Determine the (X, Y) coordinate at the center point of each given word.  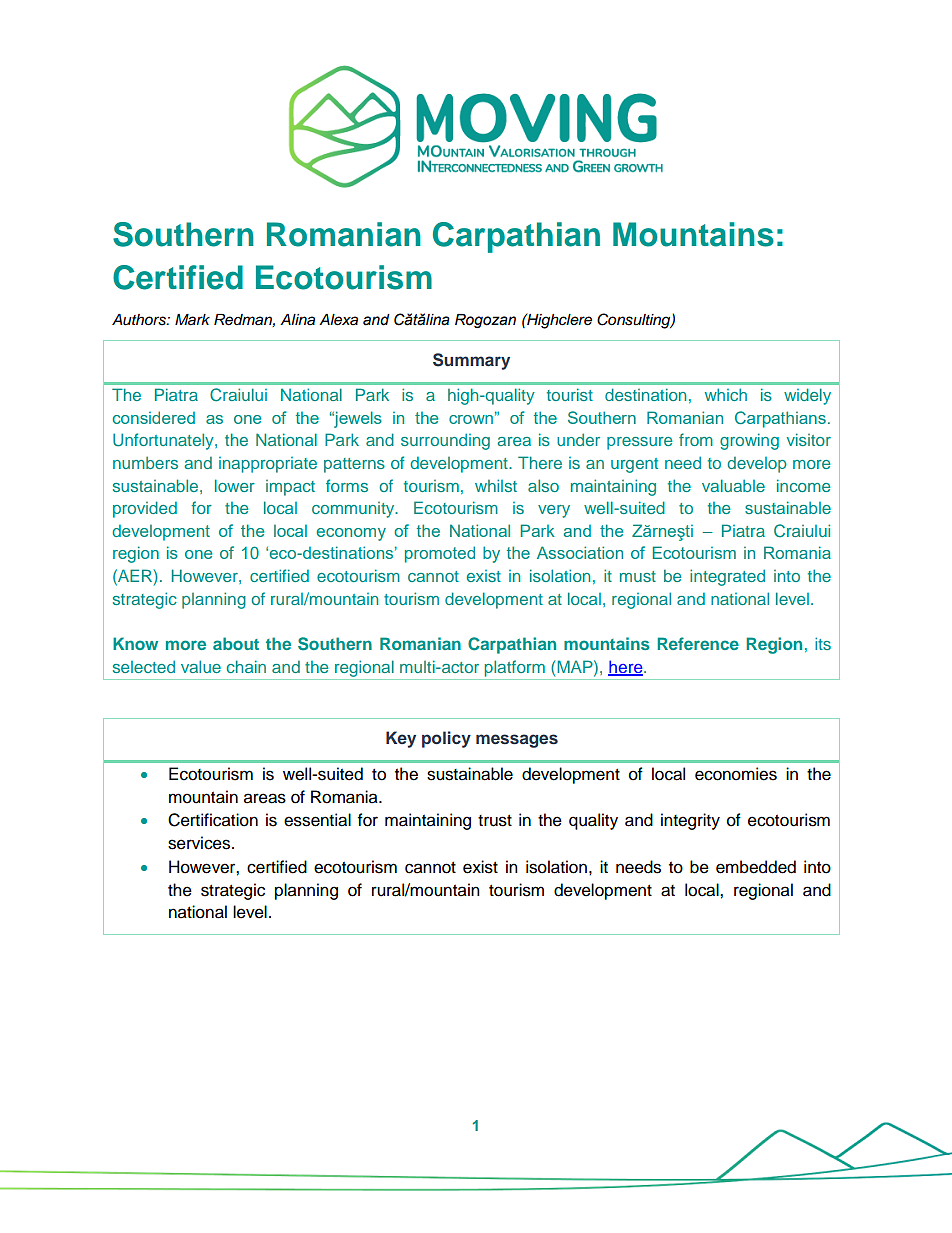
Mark (192, 320)
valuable (733, 485)
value (201, 666)
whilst (496, 485)
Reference (698, 643)
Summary (471, 361)
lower (235, 485)
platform (515, 668)
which (726, 394)
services (200, 843)
